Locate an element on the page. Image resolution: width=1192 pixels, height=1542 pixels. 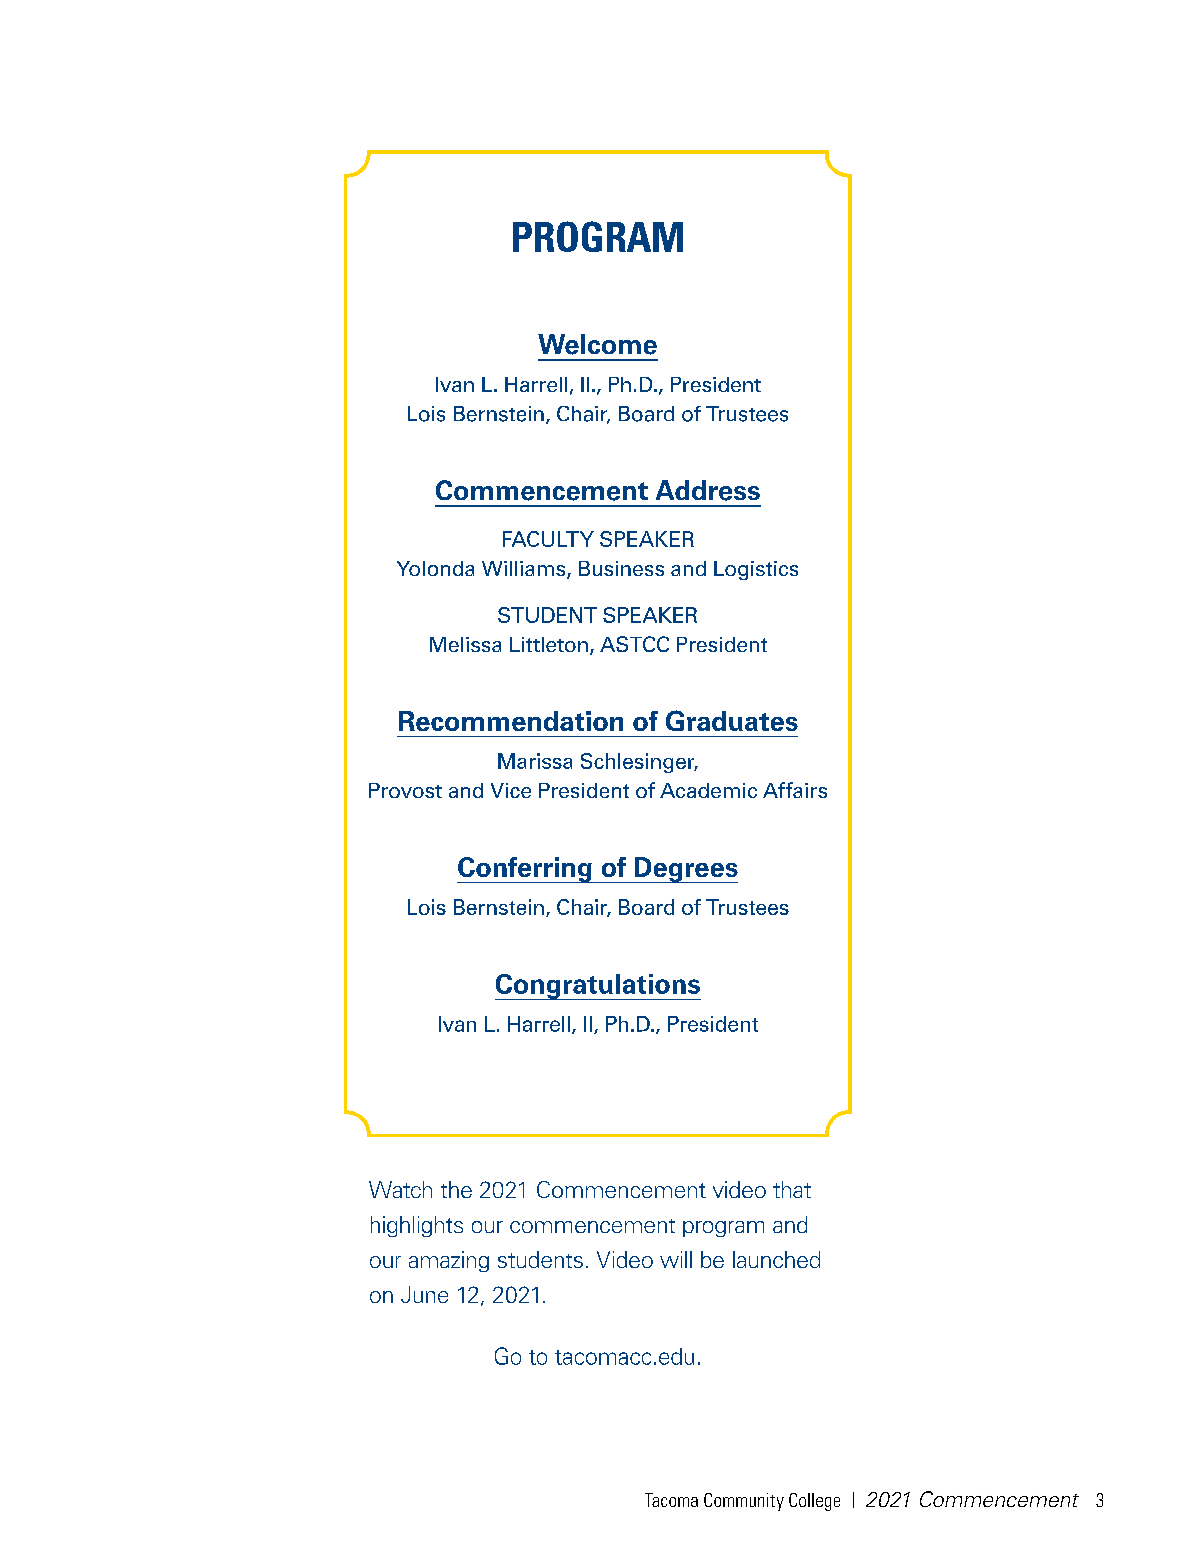
Community is located at coordinates (744, 1502).
